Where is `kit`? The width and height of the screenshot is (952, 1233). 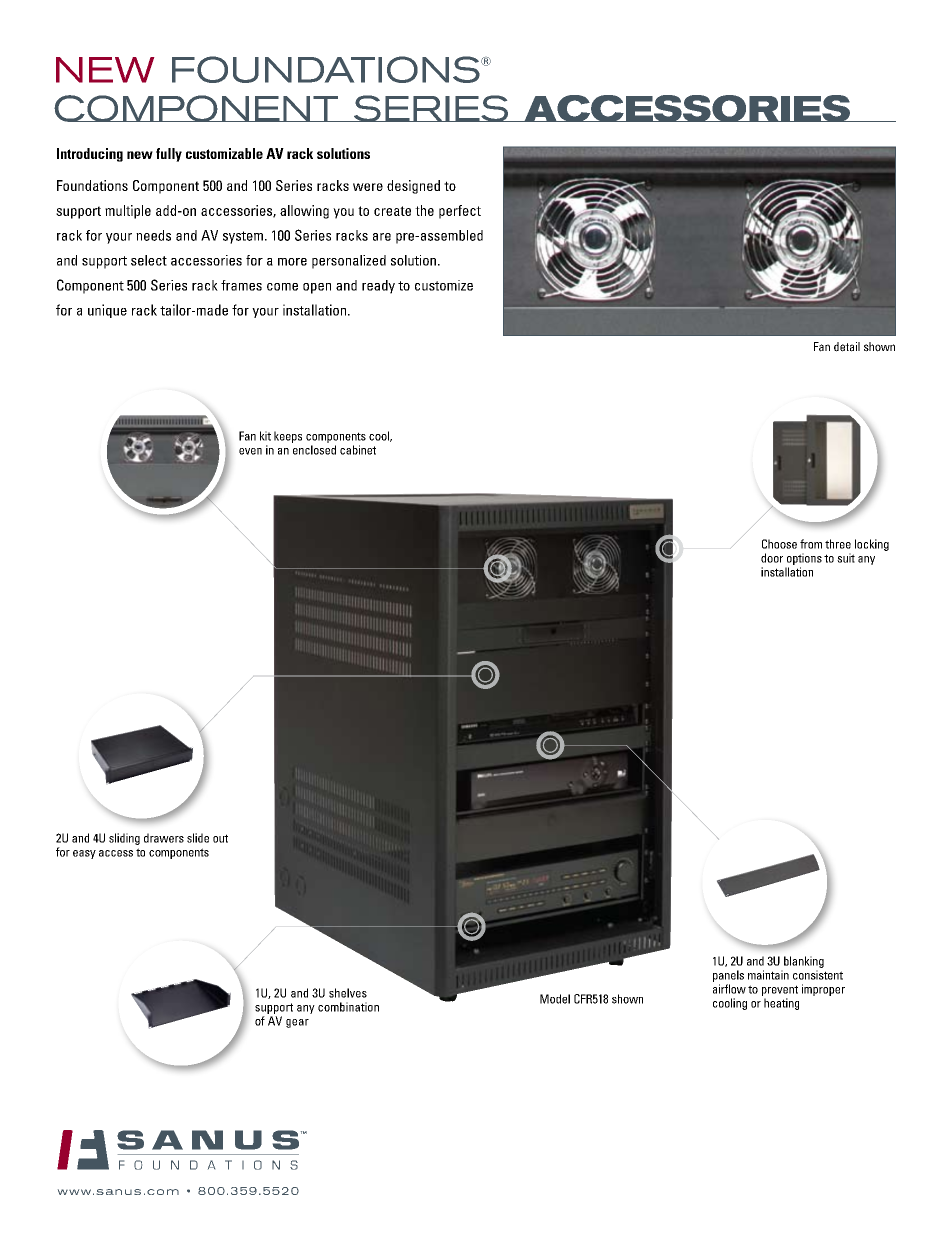
kit is located at coordinates (265, 436).
